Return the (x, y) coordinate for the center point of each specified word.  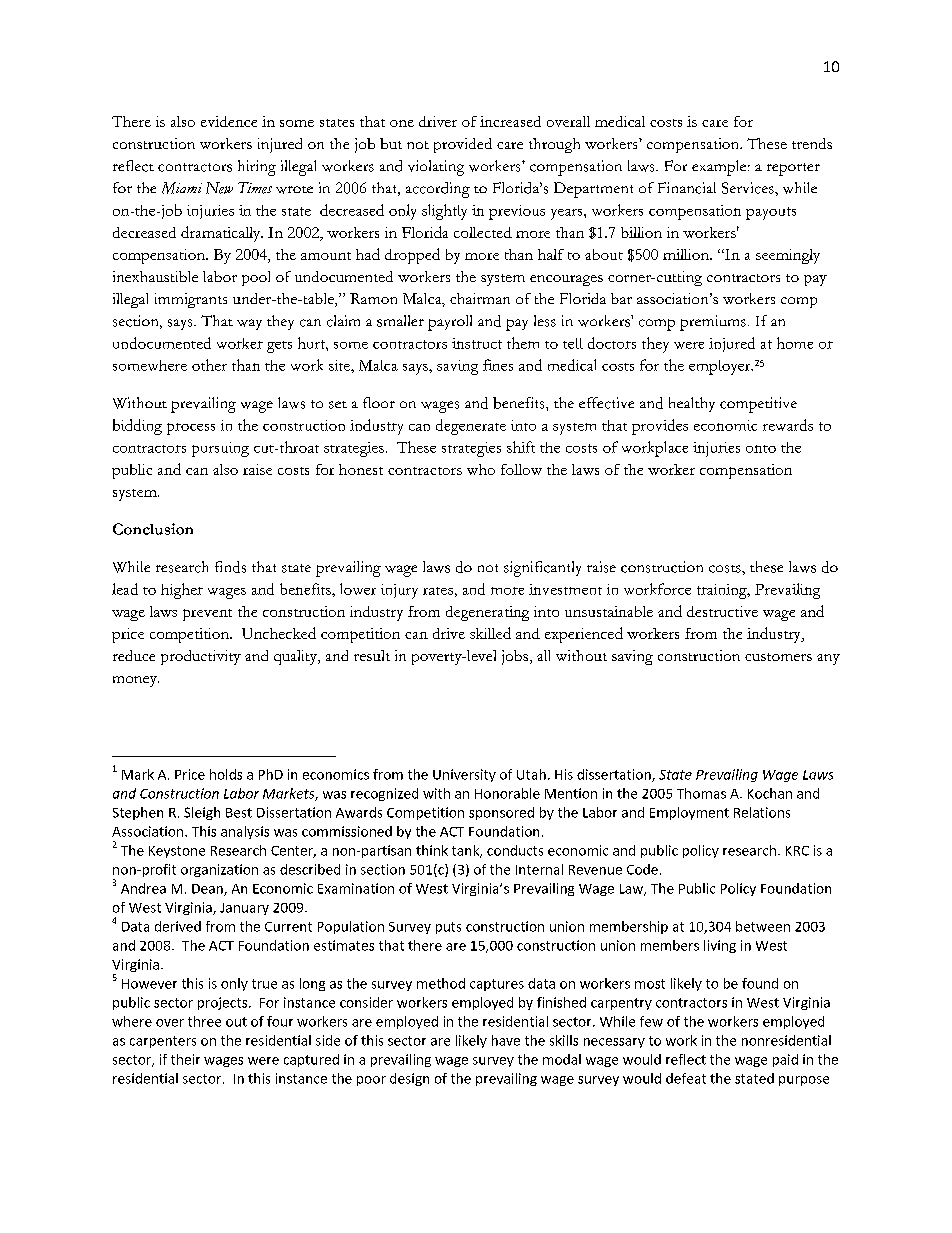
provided (463, 145)
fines (498, 365)
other (209, 365)
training (723, 591)
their (185, 1059)
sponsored (501, 813)
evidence (229, 121)
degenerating (487, 613)
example (720, 168)
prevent (207, 615)
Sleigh (202, 813)
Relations (762, 812)
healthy (692, 404)
